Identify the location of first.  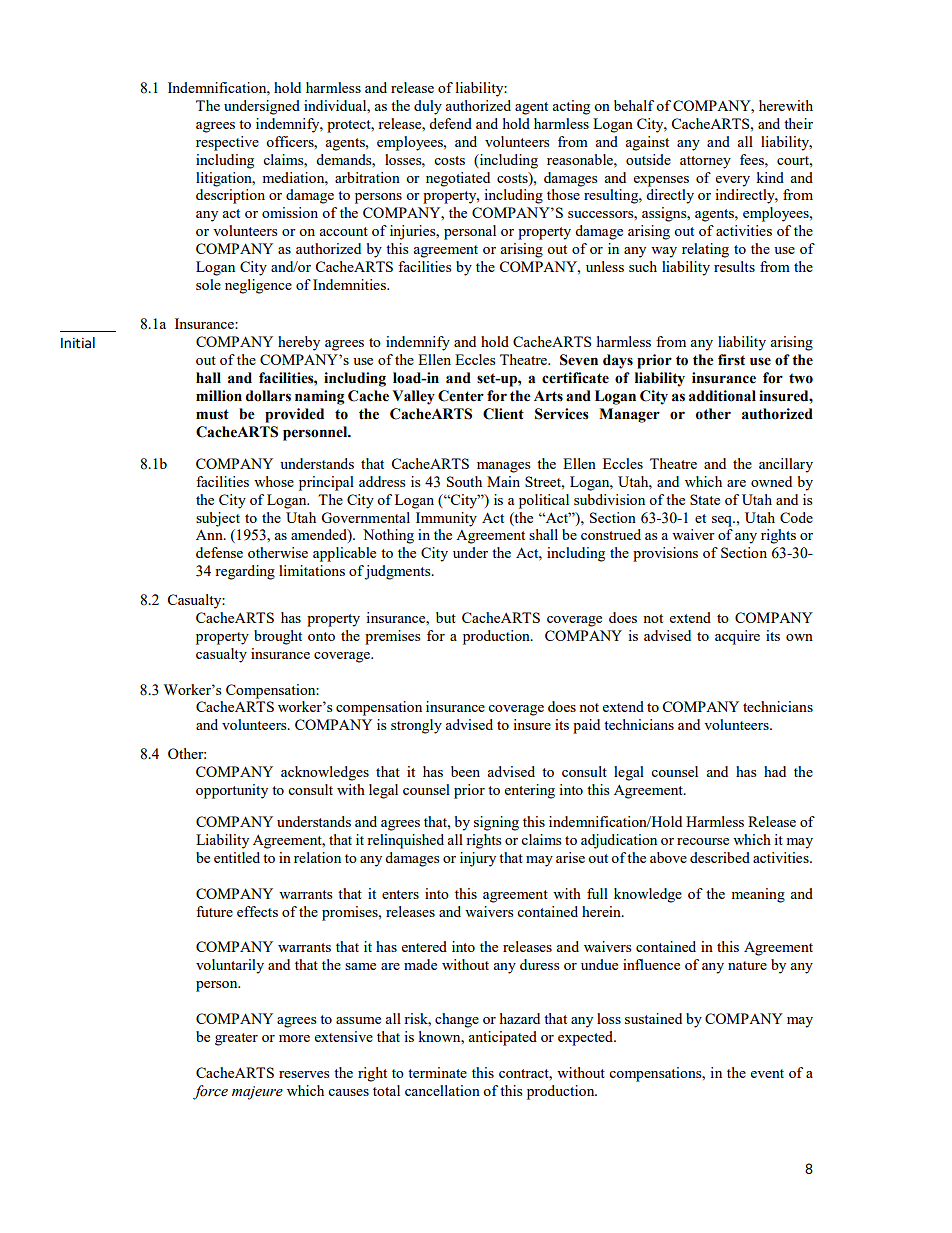
(731, 360).
